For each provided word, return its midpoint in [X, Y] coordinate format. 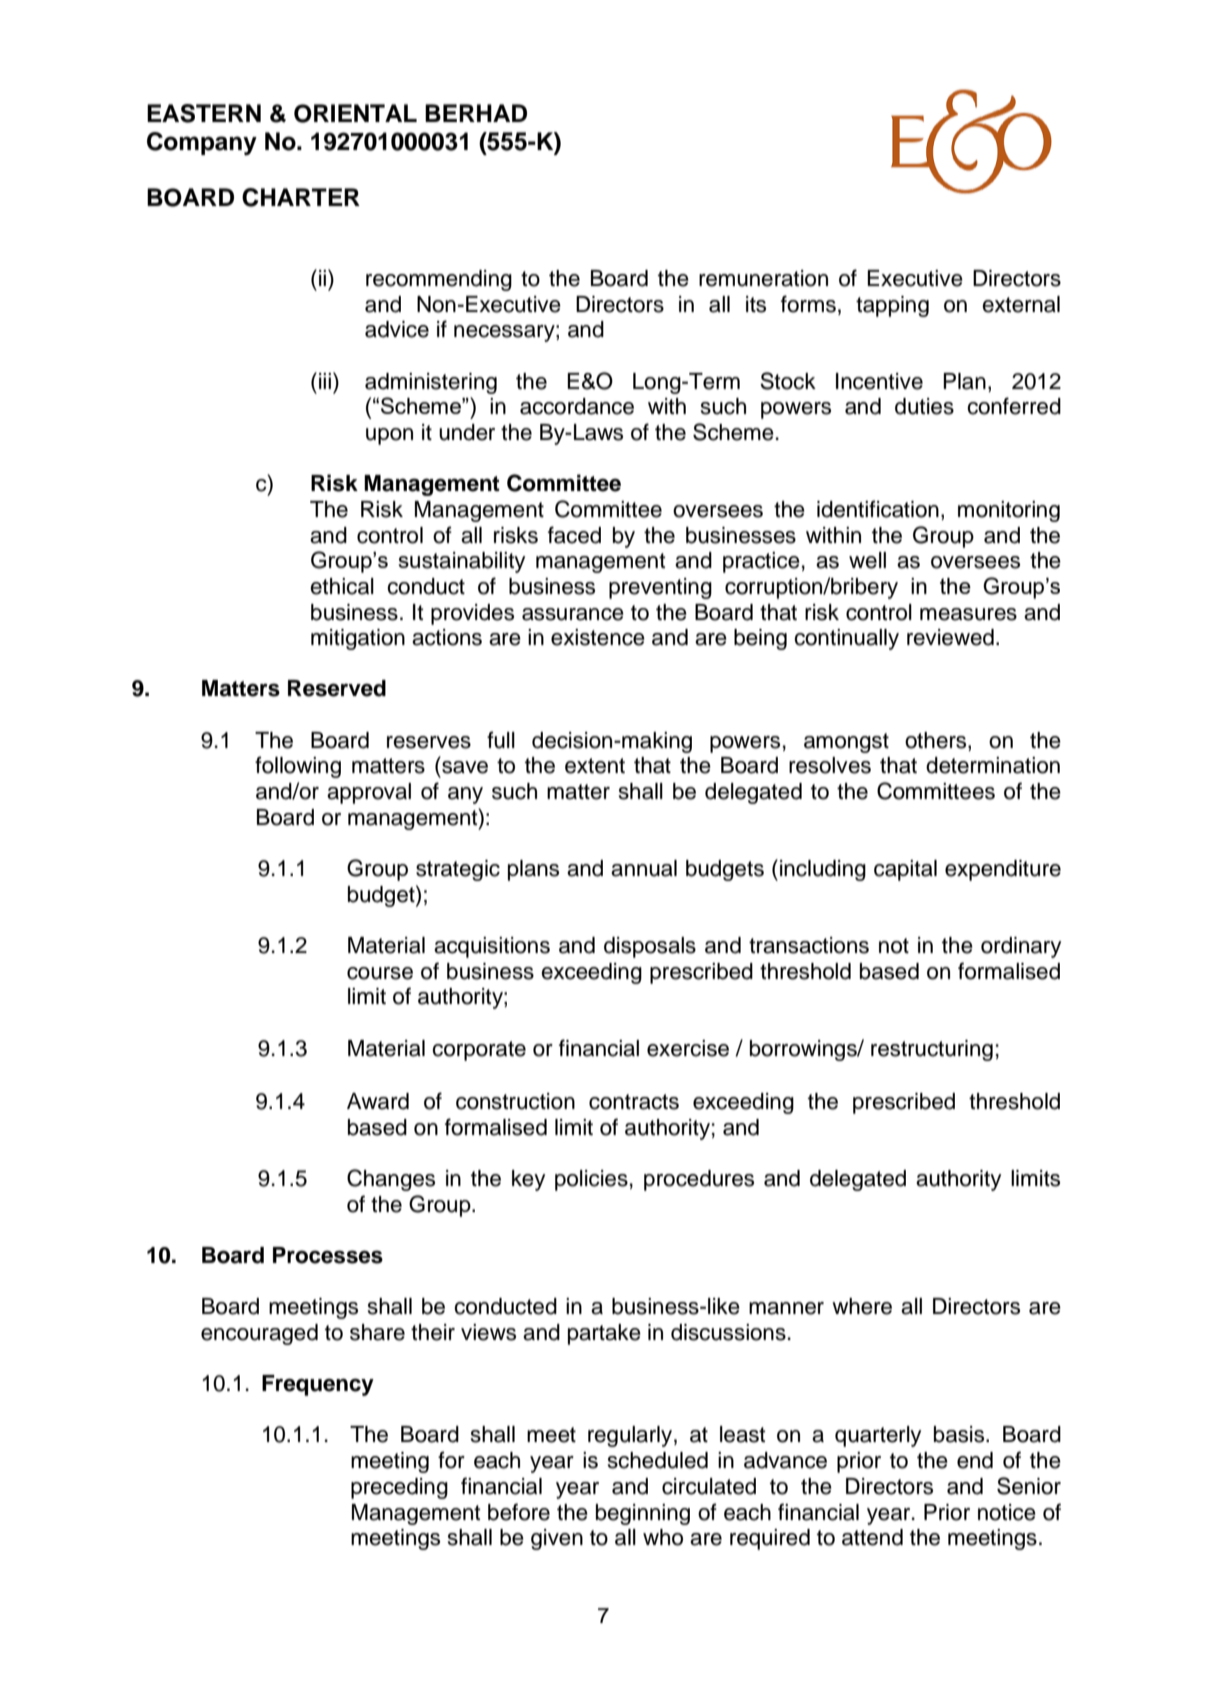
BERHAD [476, 113]
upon [389, 436]
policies [591, 1180]
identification [878, 509]
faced [574, 535]
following [298, 767]
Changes [391, 1180]
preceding [399, 1488]
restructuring [932, 1050]
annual [644, 868]
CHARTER [301, 197]
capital [905, 870]
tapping [892, 306]
